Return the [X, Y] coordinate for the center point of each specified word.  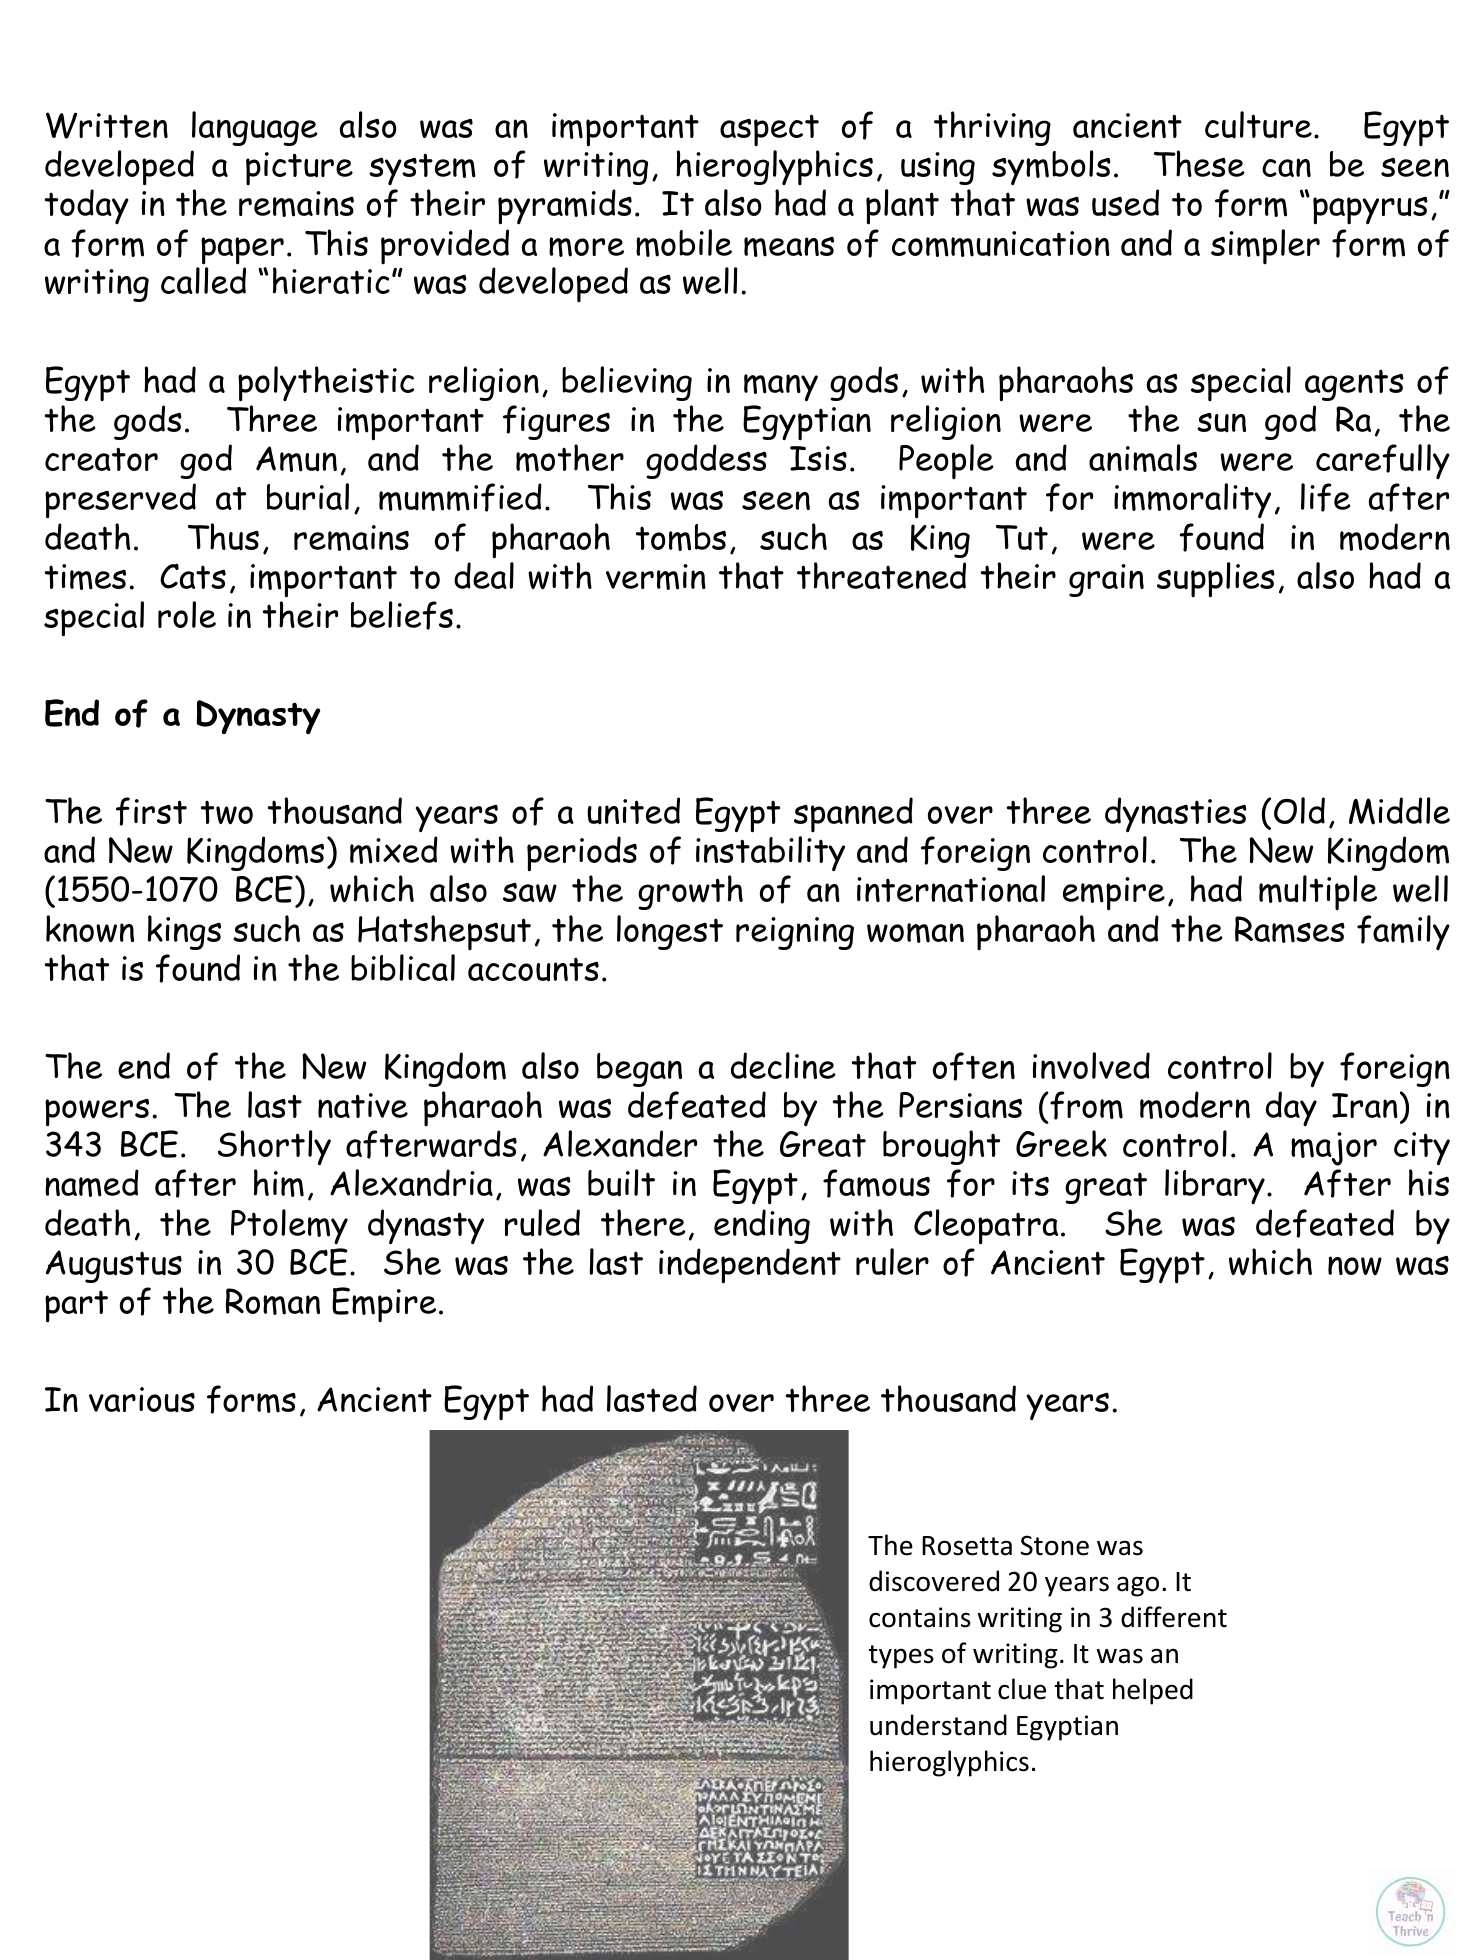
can [1286, 167]
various [142, 1400]
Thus [223, 536]
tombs [681, 537]
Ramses [1290, 929]
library [1215, 1186]
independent [750, 1266]
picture [299, 168]
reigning [795, 933]
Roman [273, 1301]
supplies [1216, 580]
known [90, 929]
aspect [769, 130]
